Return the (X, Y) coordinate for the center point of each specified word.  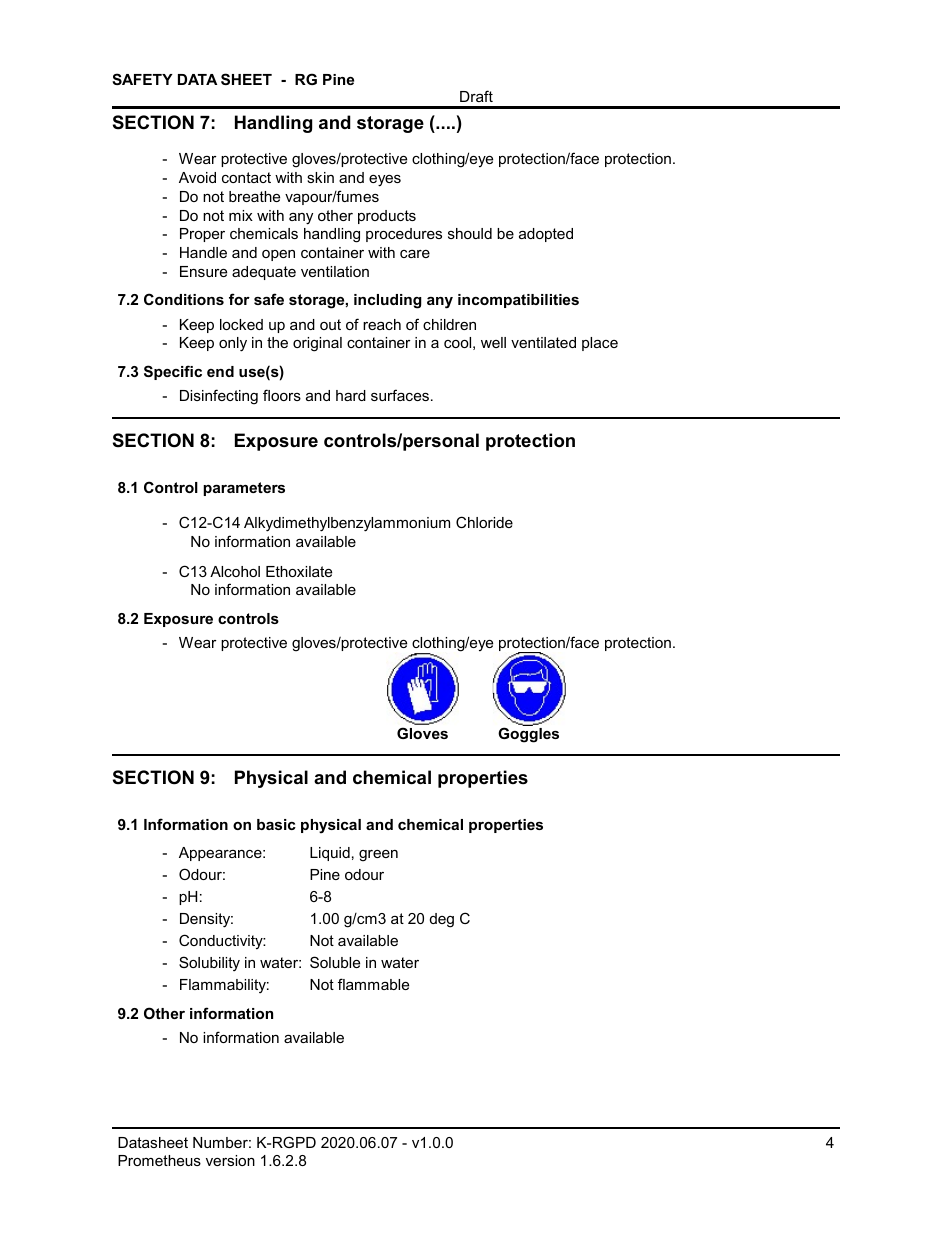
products (387, 217)
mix (241, 215)
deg (442, 920)
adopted (546, 235)
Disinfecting (219, 397)
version (230, 1160)
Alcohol (235, 571)
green (378, 856)
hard (351, 395)
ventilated (543, 342)
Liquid (330, 854)
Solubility (209, 963)
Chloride (484, 522)
